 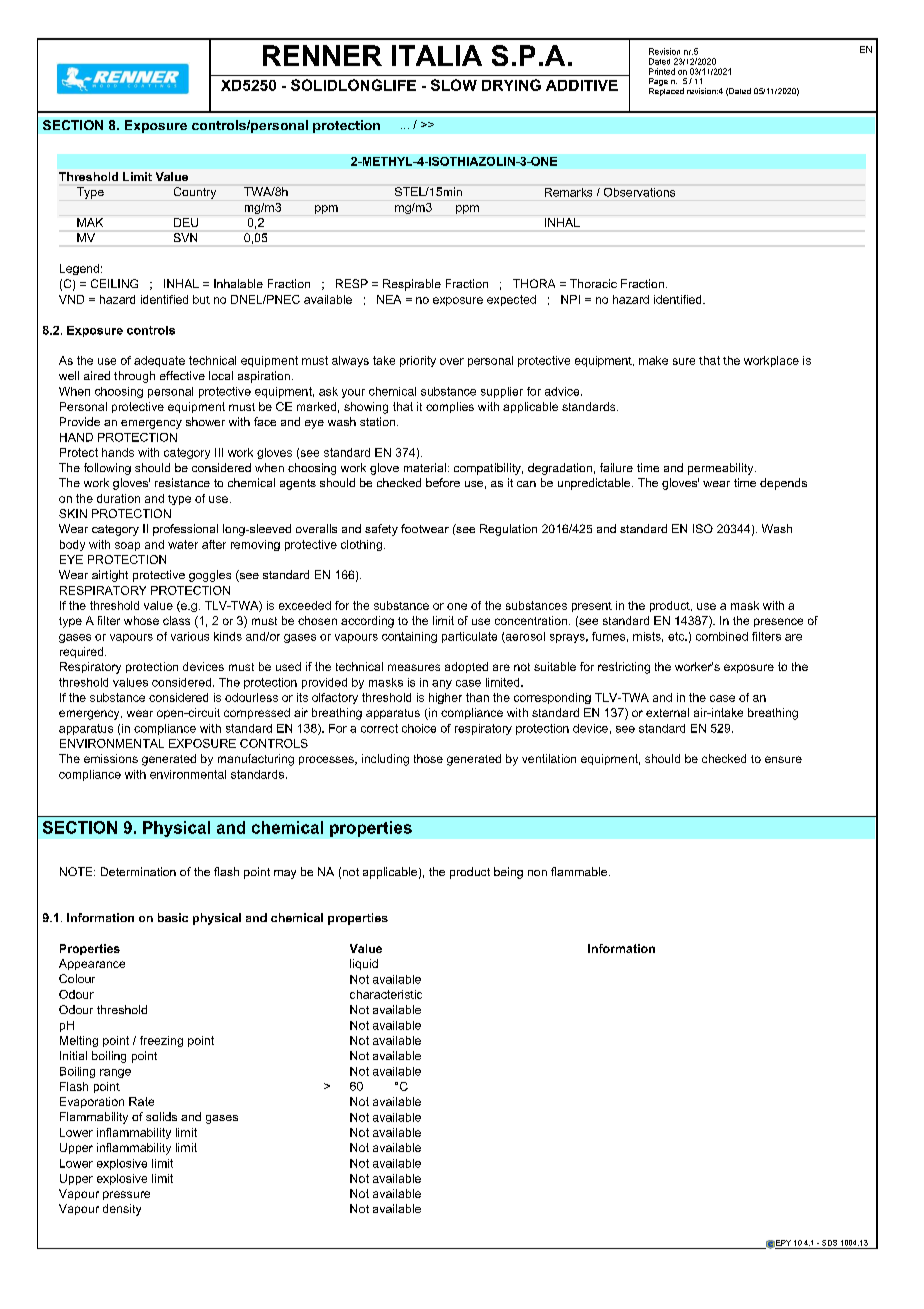 I want to click on Country, so click(x=195, y=193).
